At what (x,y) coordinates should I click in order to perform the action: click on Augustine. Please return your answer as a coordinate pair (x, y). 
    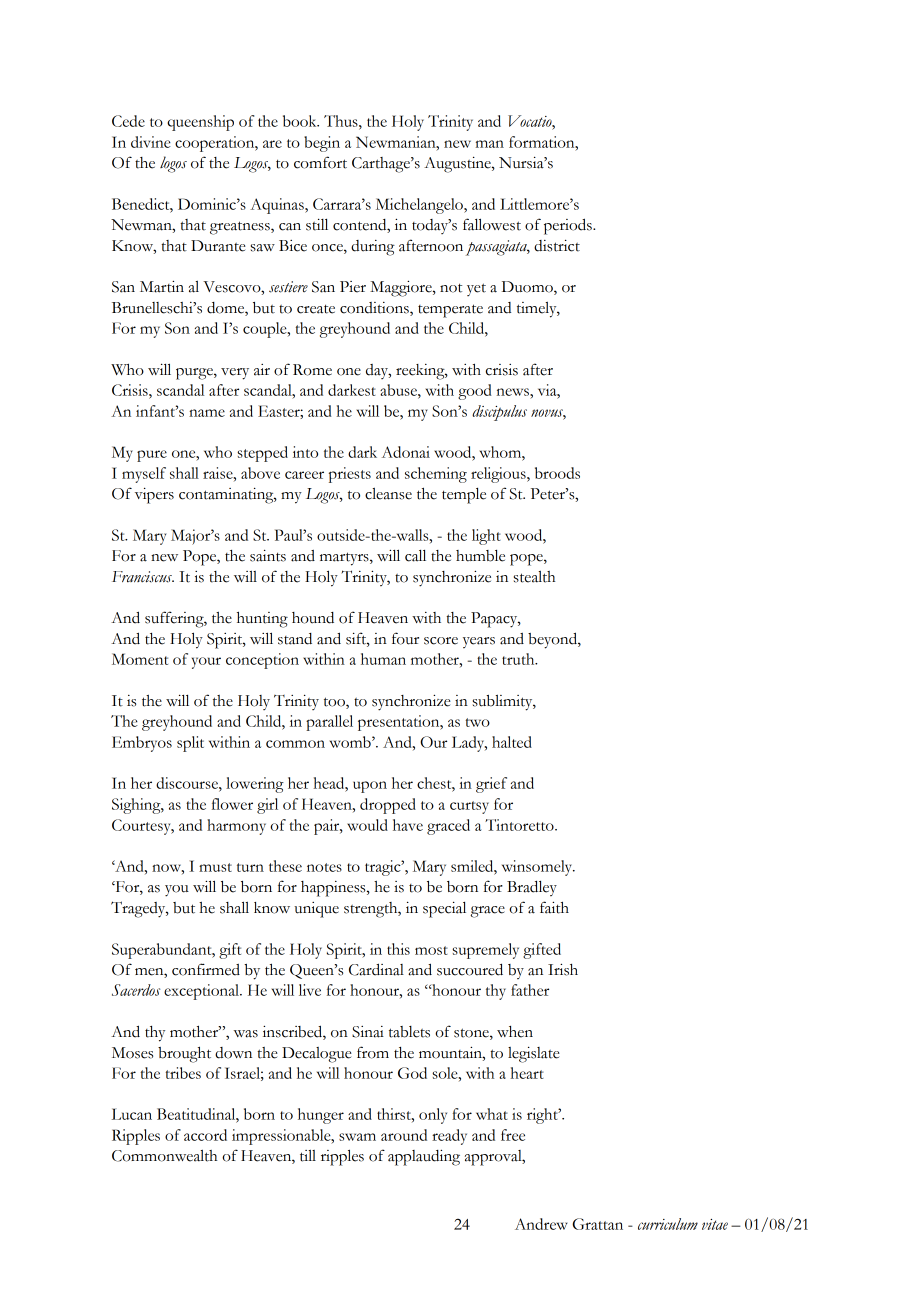
    Looking at the image, I should click on (458, 164).
